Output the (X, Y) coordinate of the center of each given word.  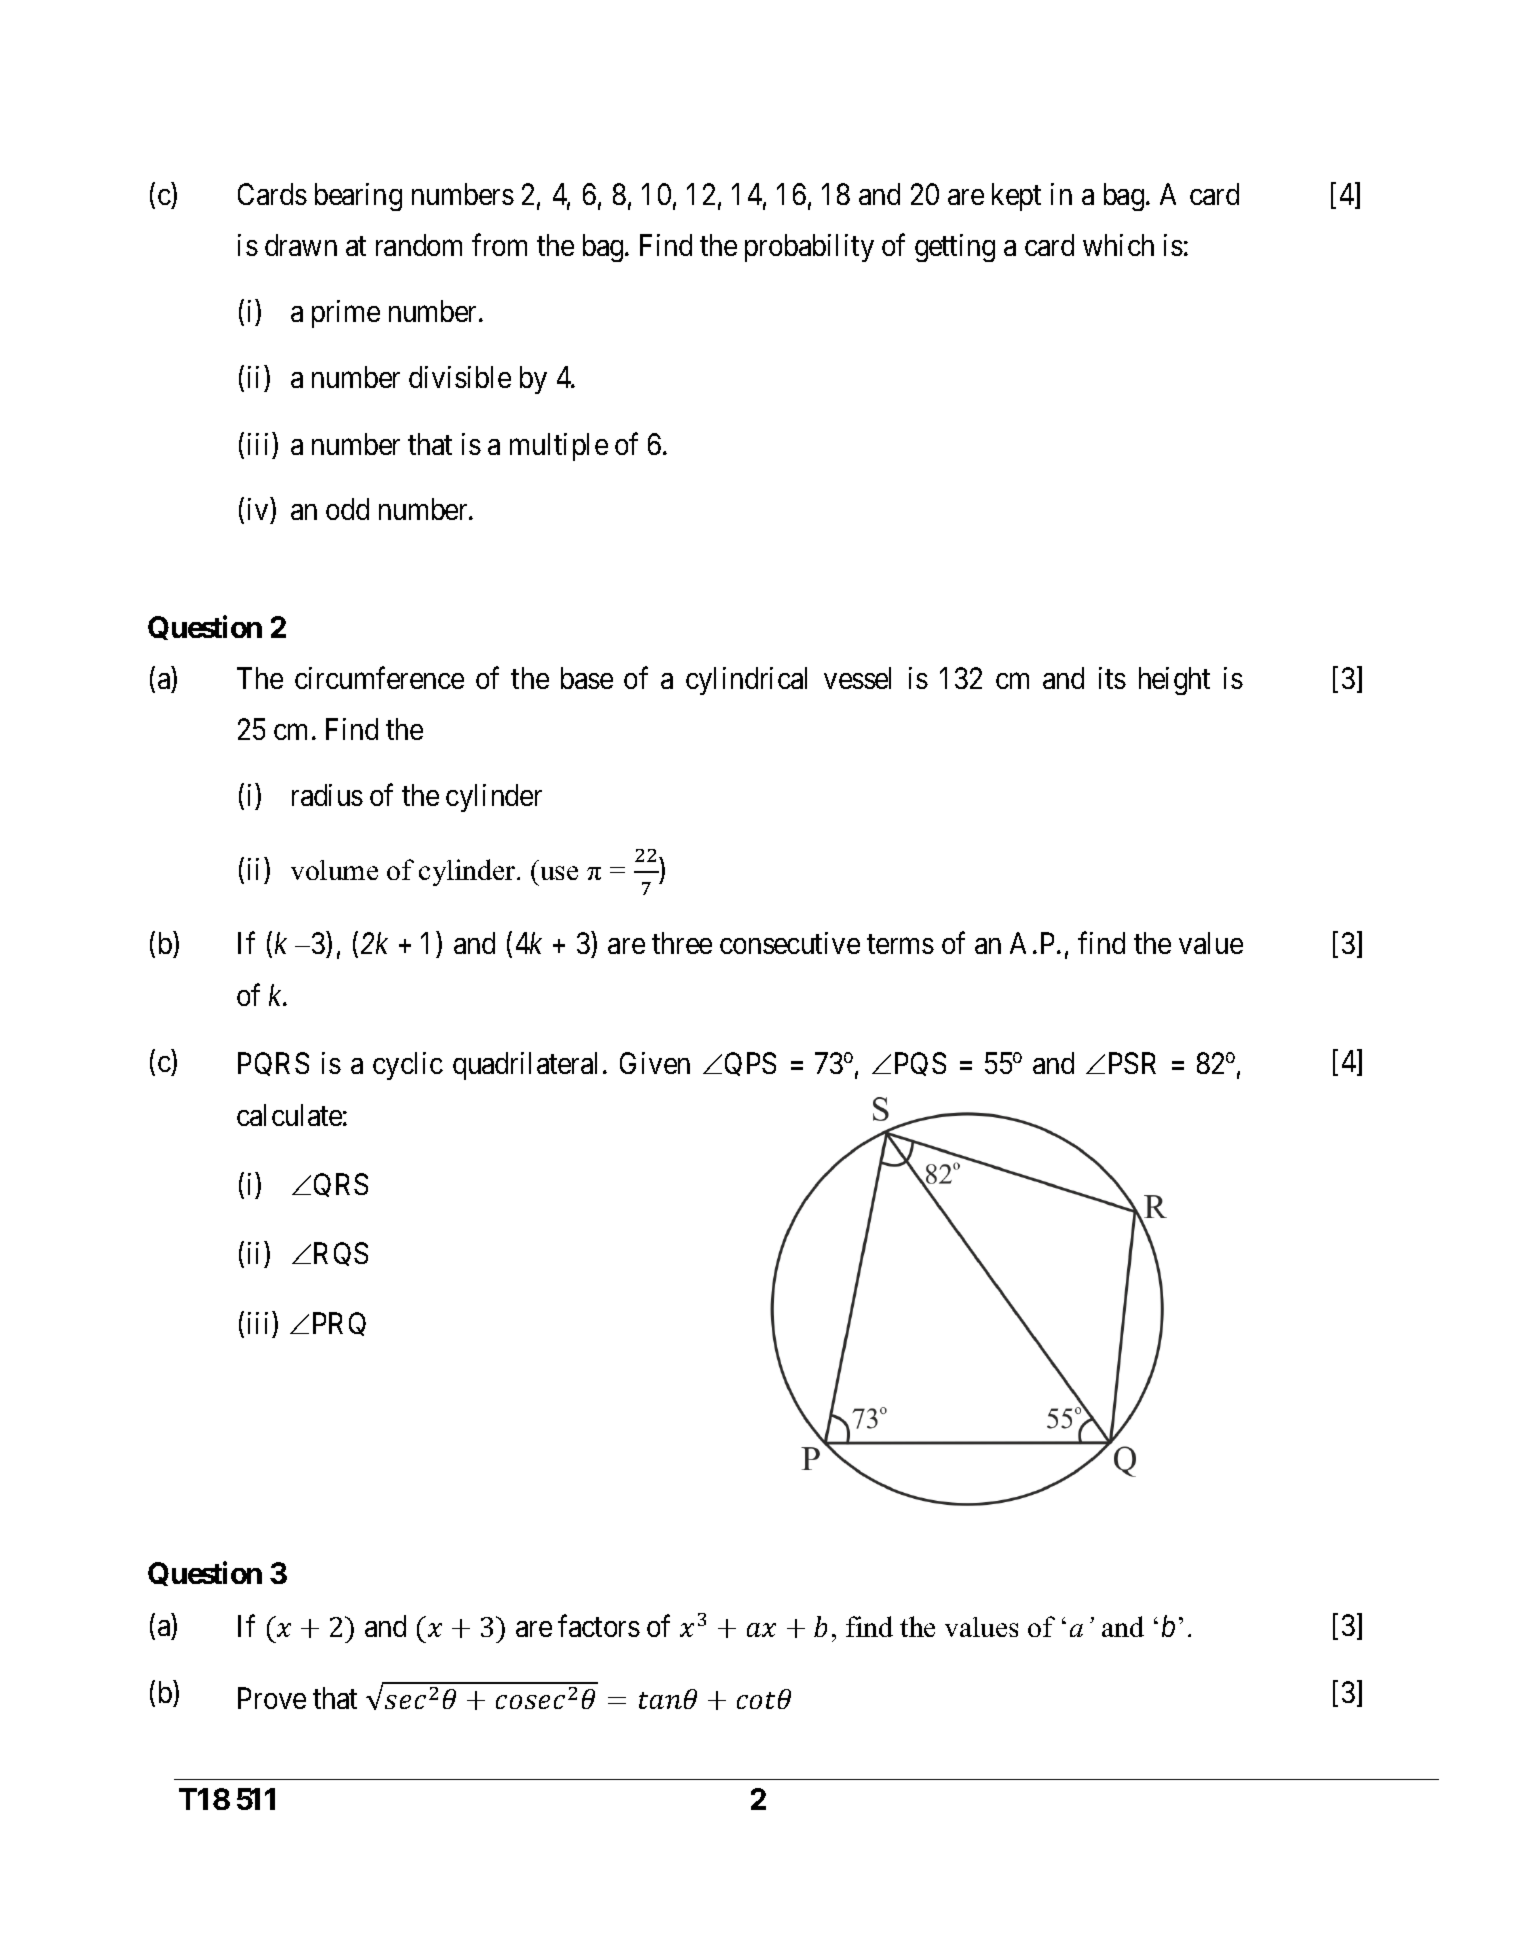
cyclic (408, 1066)
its (1112, 678)
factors (599, 1625)
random (419, 245)
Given (655, 1063)
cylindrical (746, 681)
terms (900, 944)
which (1118, 245)
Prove (272, 1698)
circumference (379, 678)
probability (809, 248)
